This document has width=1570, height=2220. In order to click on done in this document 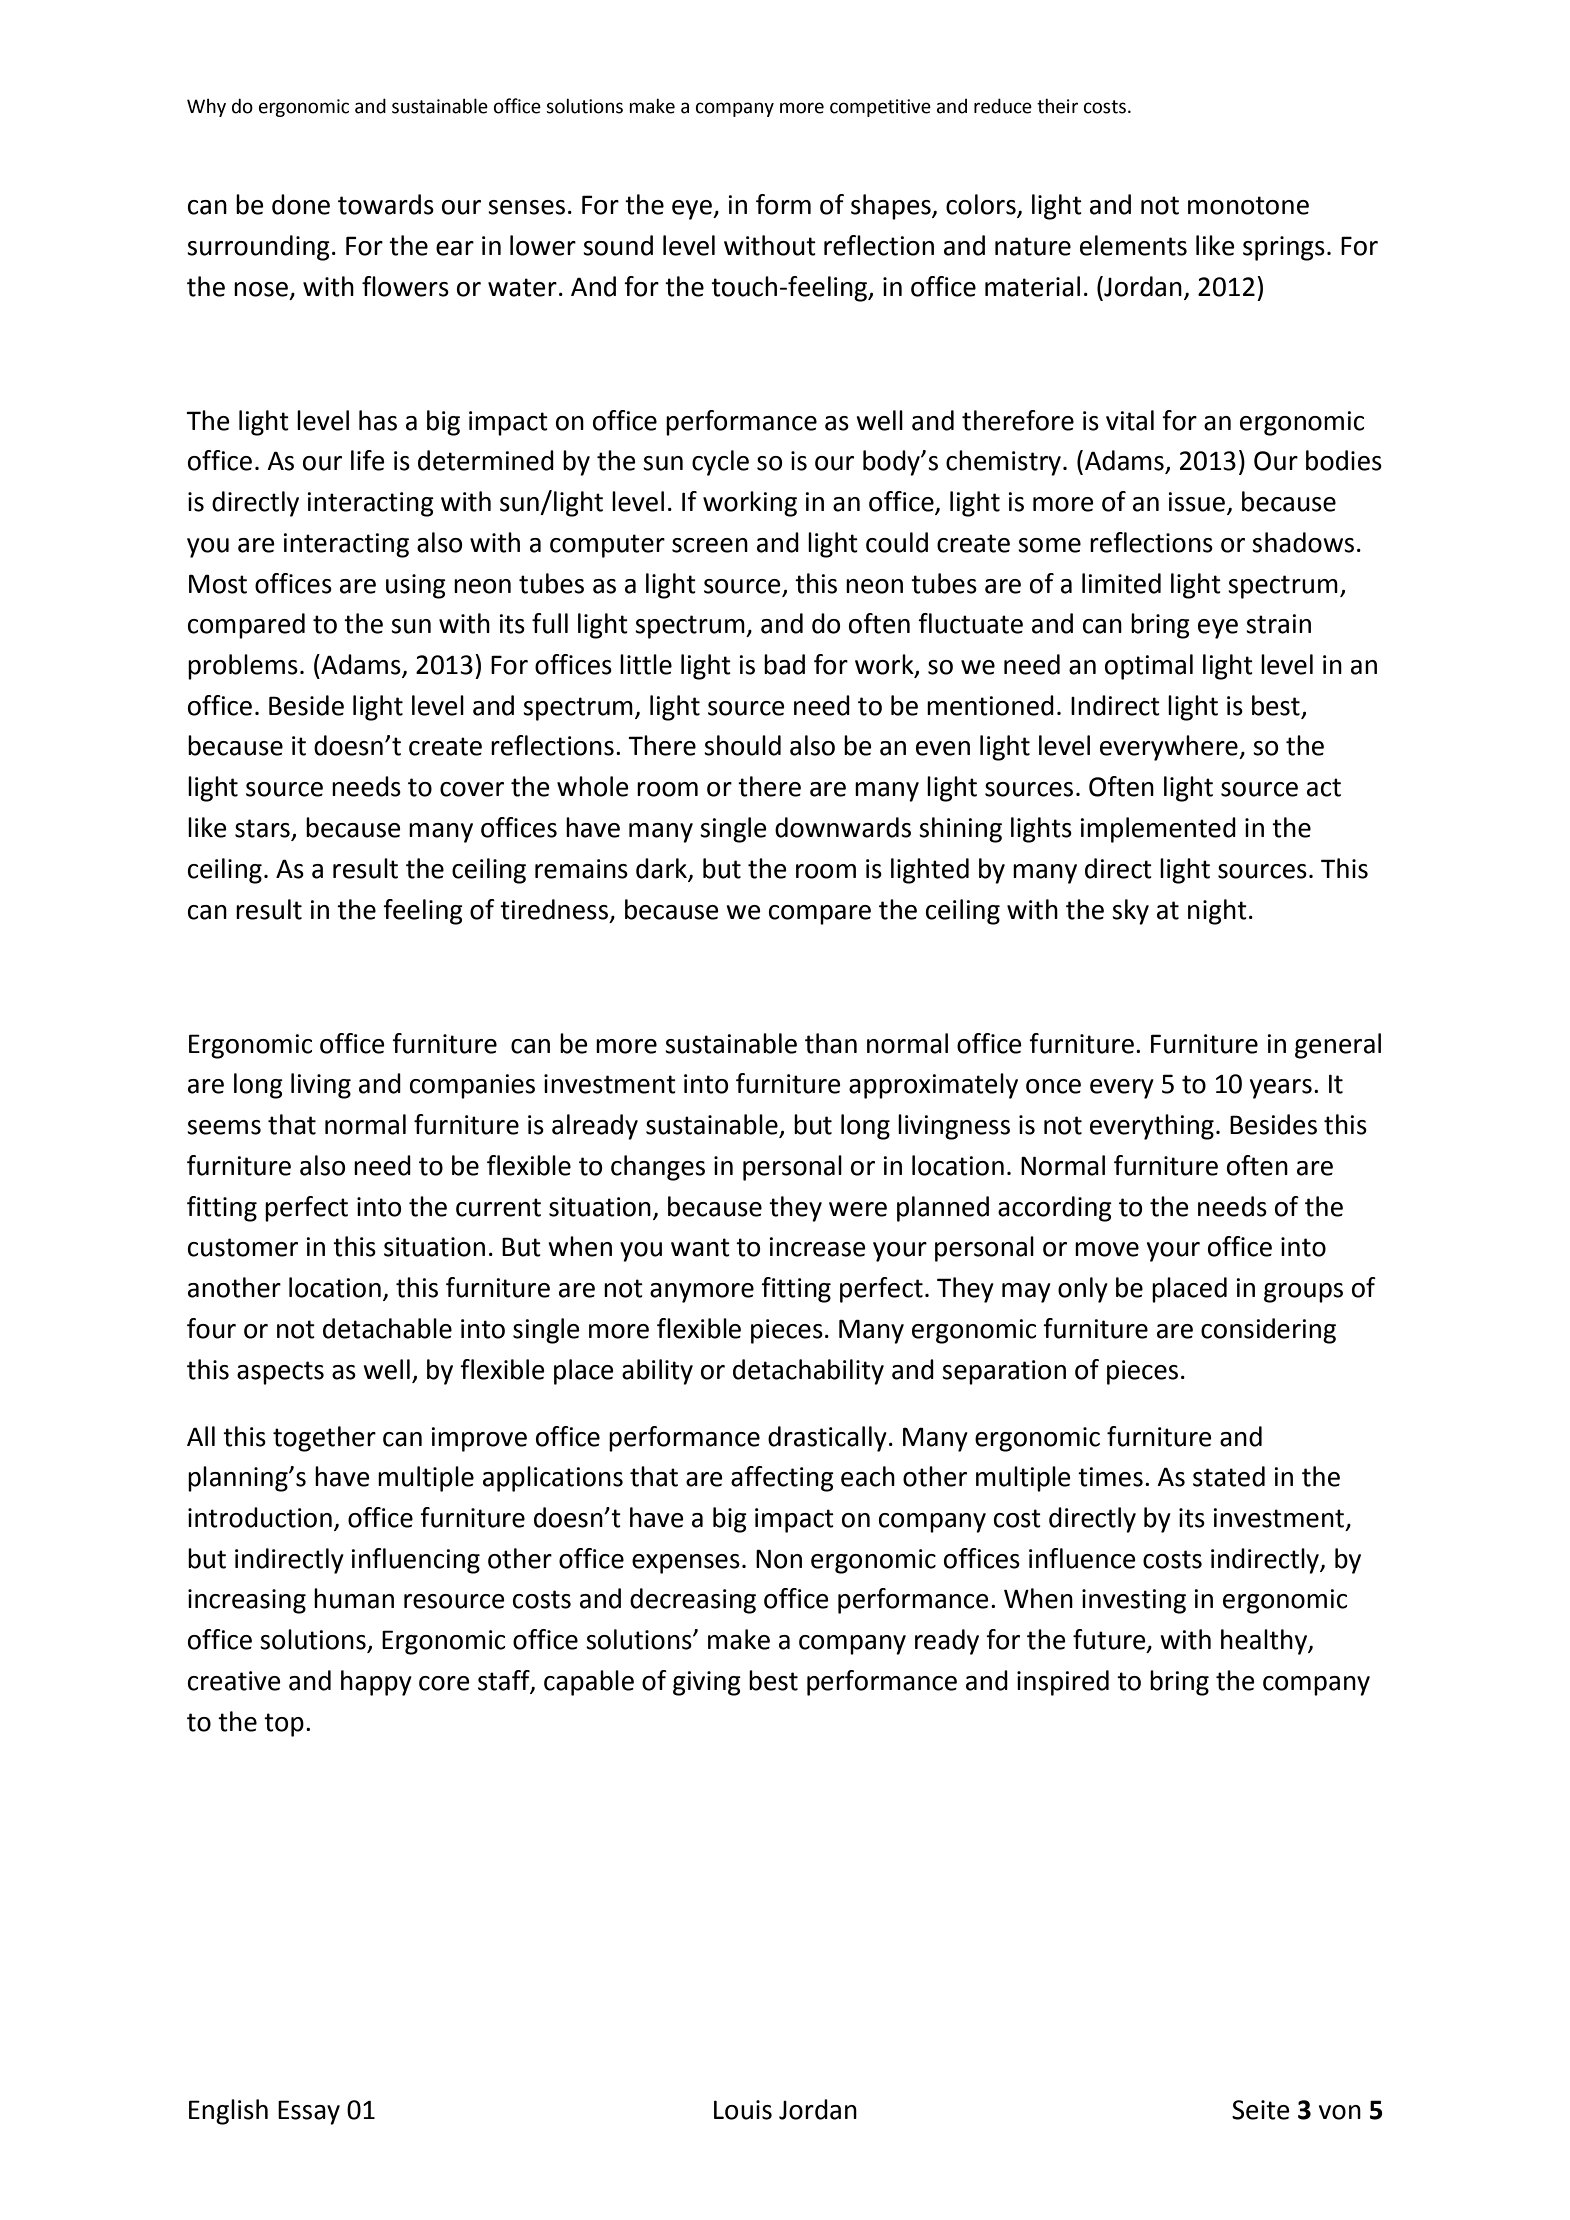, I will do `click(301, 204)`.
